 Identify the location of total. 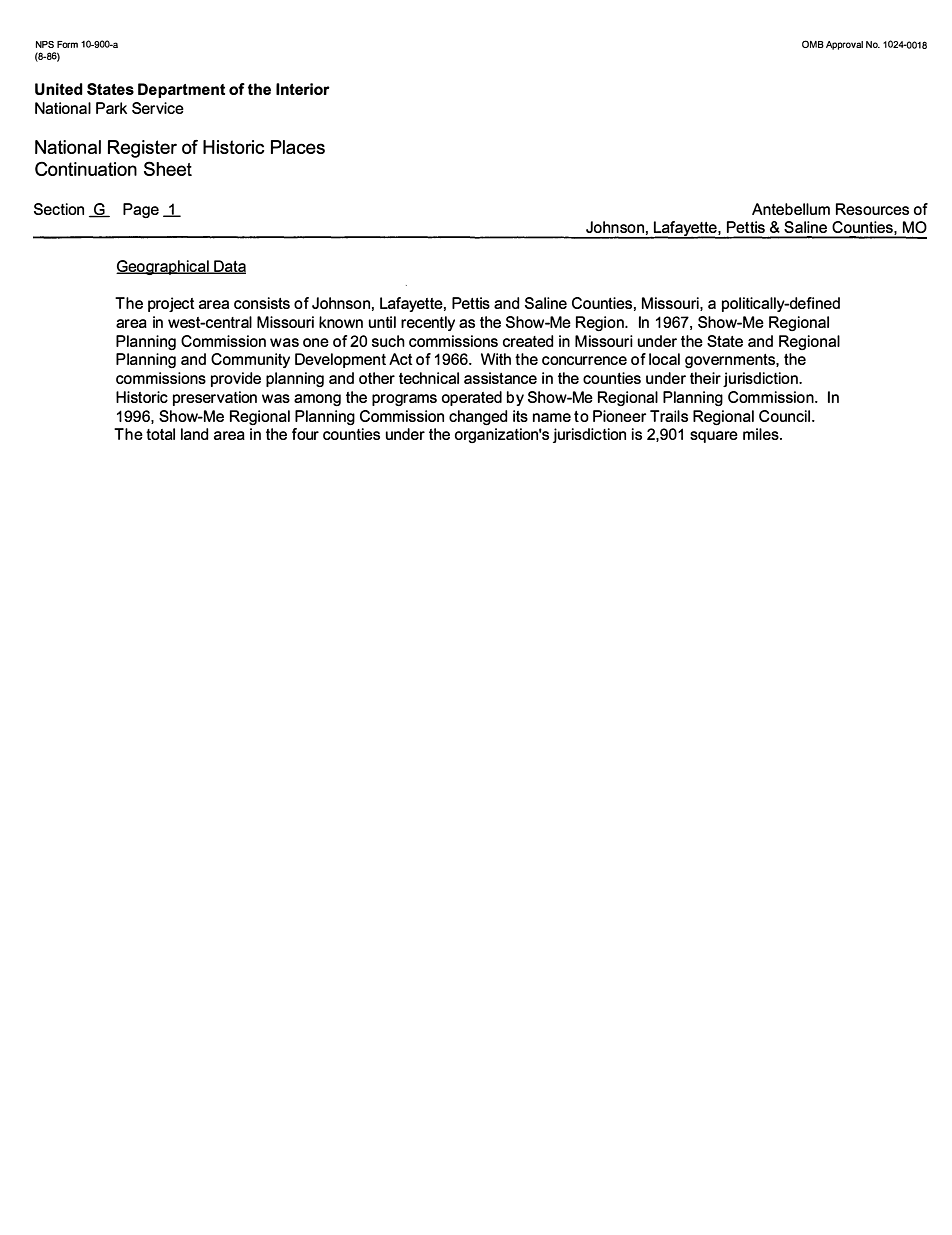
(160, 434).
